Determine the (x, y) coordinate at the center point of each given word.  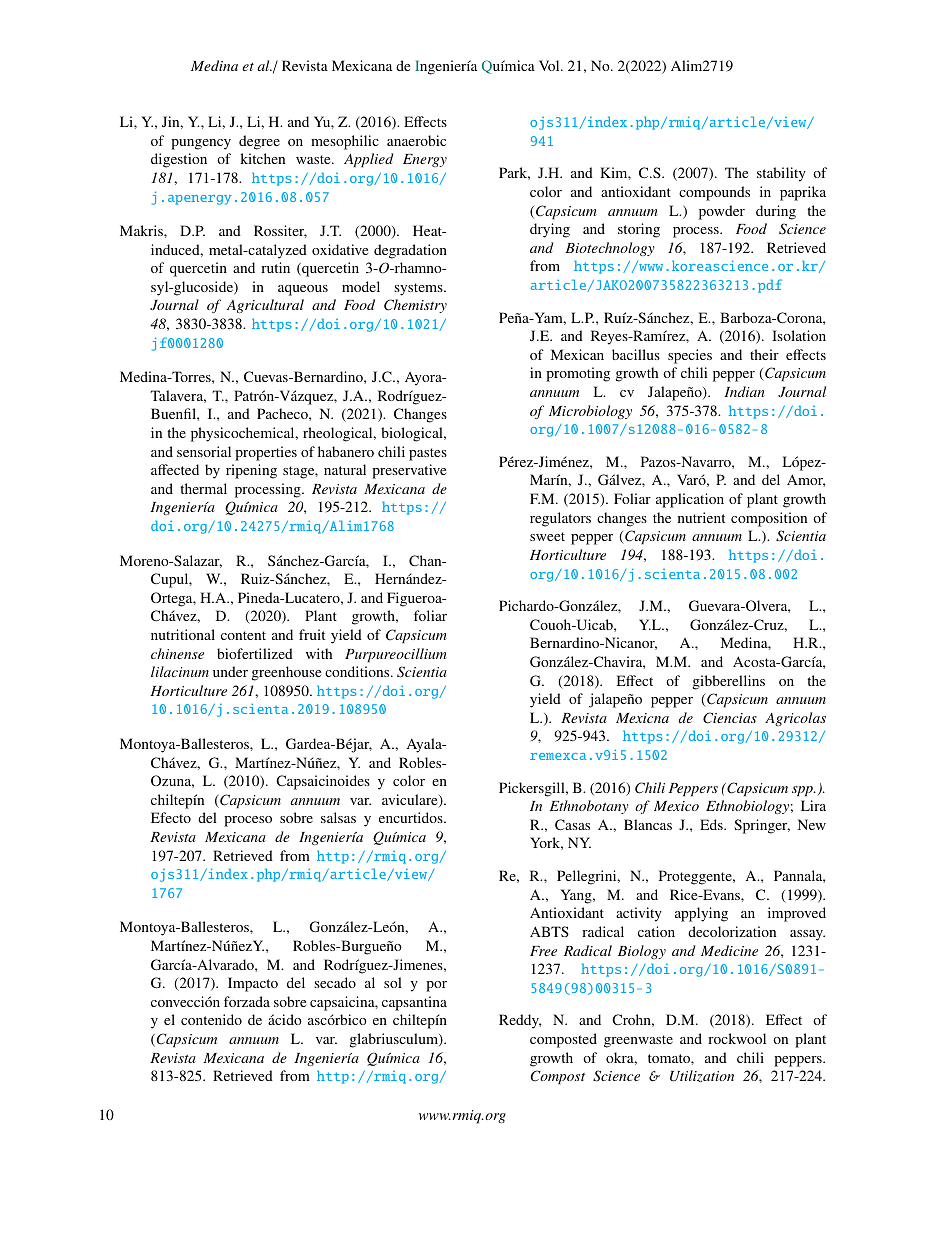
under (230, 671)
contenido (211, 1019)
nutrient (701, 517)
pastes (428, 454)
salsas (338, 817)
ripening (251, 471)
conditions (358, 671)
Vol (550, 65)
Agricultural (265, 306)
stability (781, 174)
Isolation (799, 335)
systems (419, 289)
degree (259, 142)
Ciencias (730, 718)
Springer (762, 826)
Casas (572, 824)
